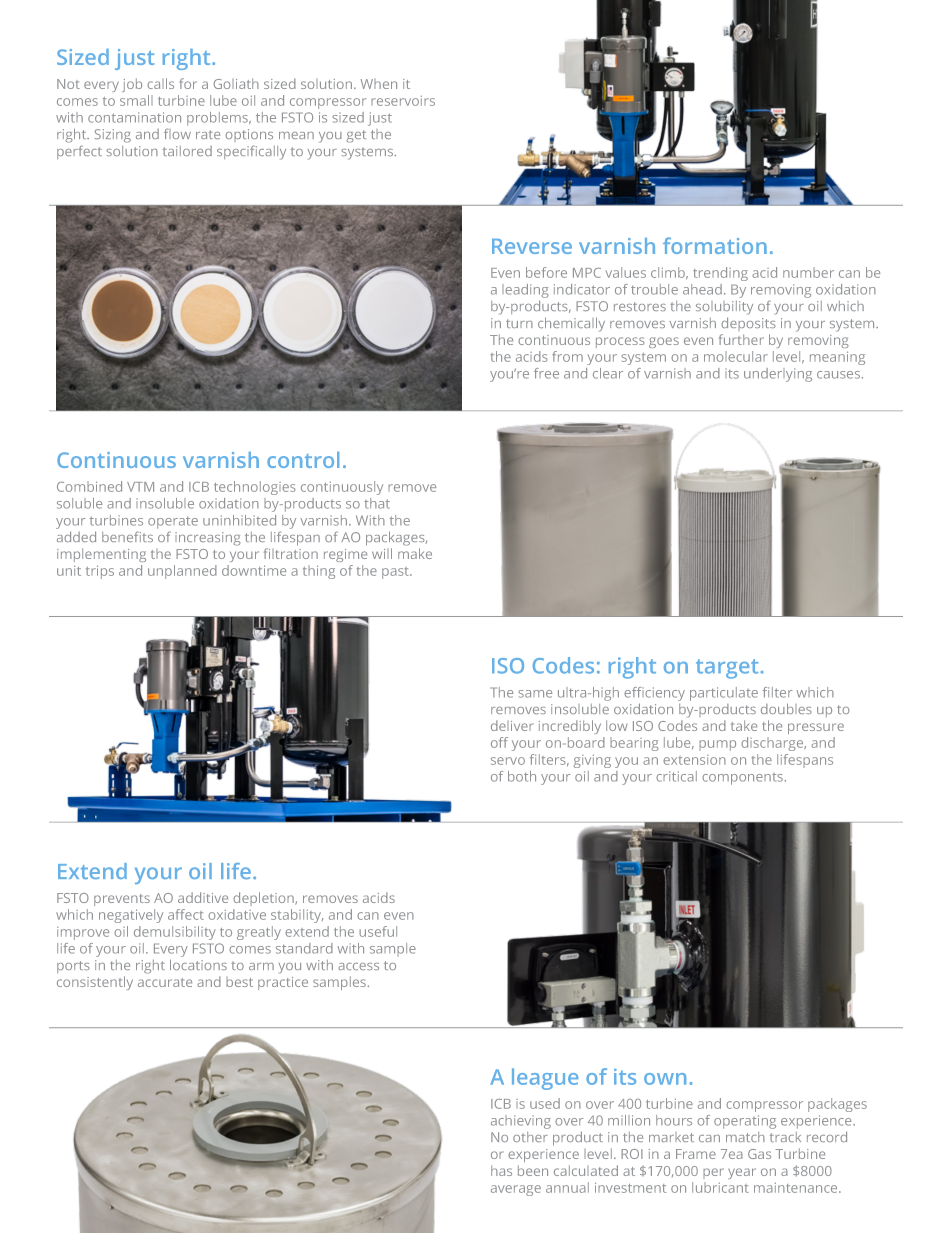 Image resolution: width=952 pixels, height=1233 pixels. I want to click on components, so click(742, 779).
